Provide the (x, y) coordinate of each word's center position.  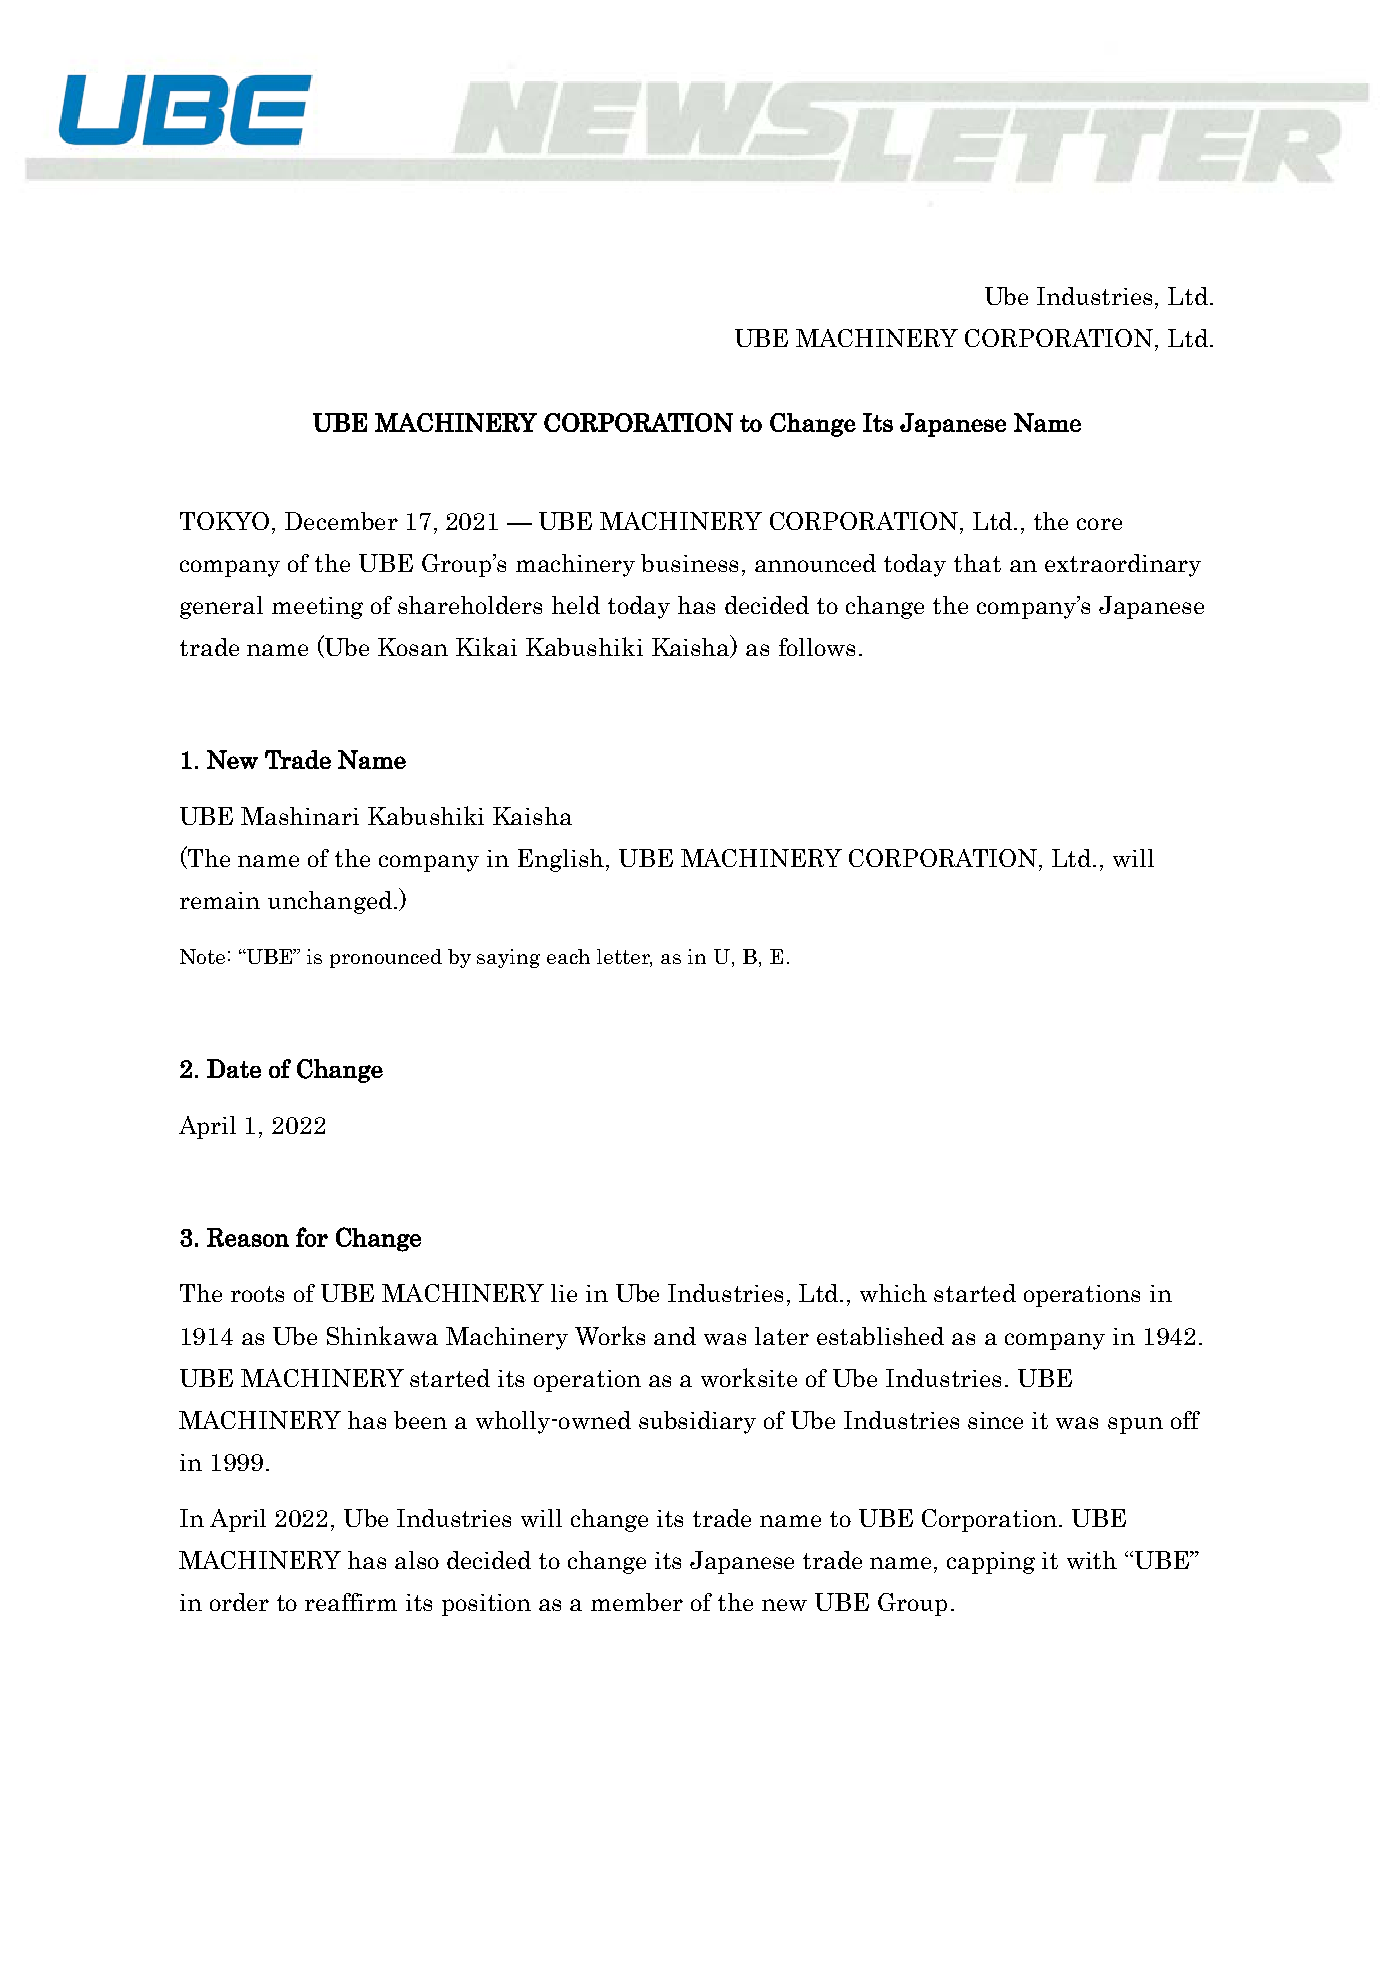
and (675, 1336)
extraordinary (1123, 565)
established (880, 1336)
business (689, 563)
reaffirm (351, 1602)
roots (257, 1294)
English (561, 860)
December (341, 521)
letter (624, 958)
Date (234, 1068)
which (893, 1293)
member (637, 1602)
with (1092, 1560)
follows (817, 647)
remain (220, 900)
